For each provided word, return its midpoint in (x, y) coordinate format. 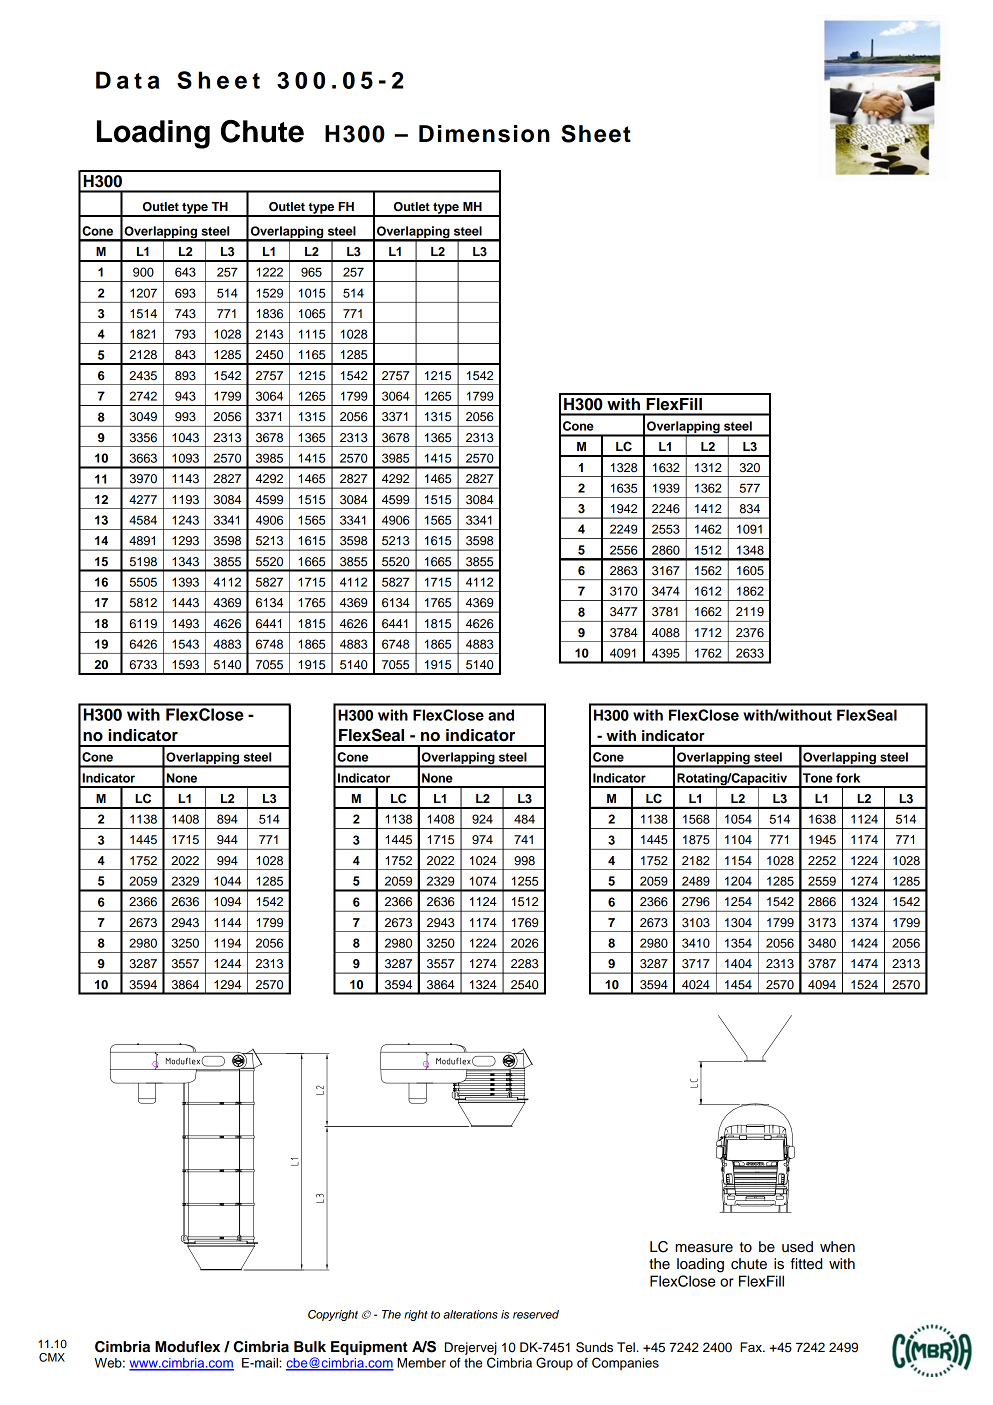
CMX (52, 1357)
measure (704, 1248)
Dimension (484, 134)
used (797, 1247)
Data (128, 80)
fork (848, 778)
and (501, 715)
